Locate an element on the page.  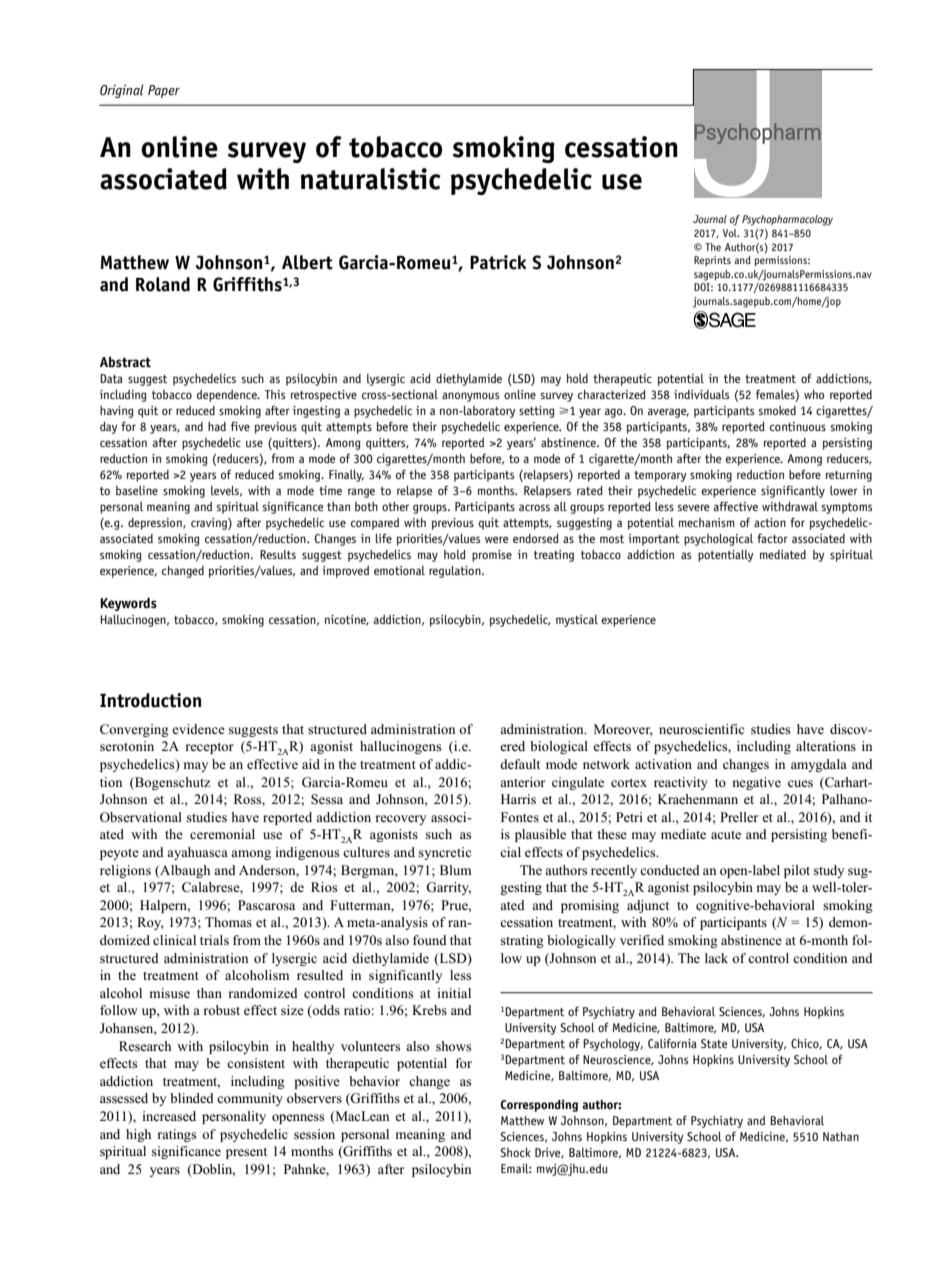
had is located at coordinates (217, 426).
